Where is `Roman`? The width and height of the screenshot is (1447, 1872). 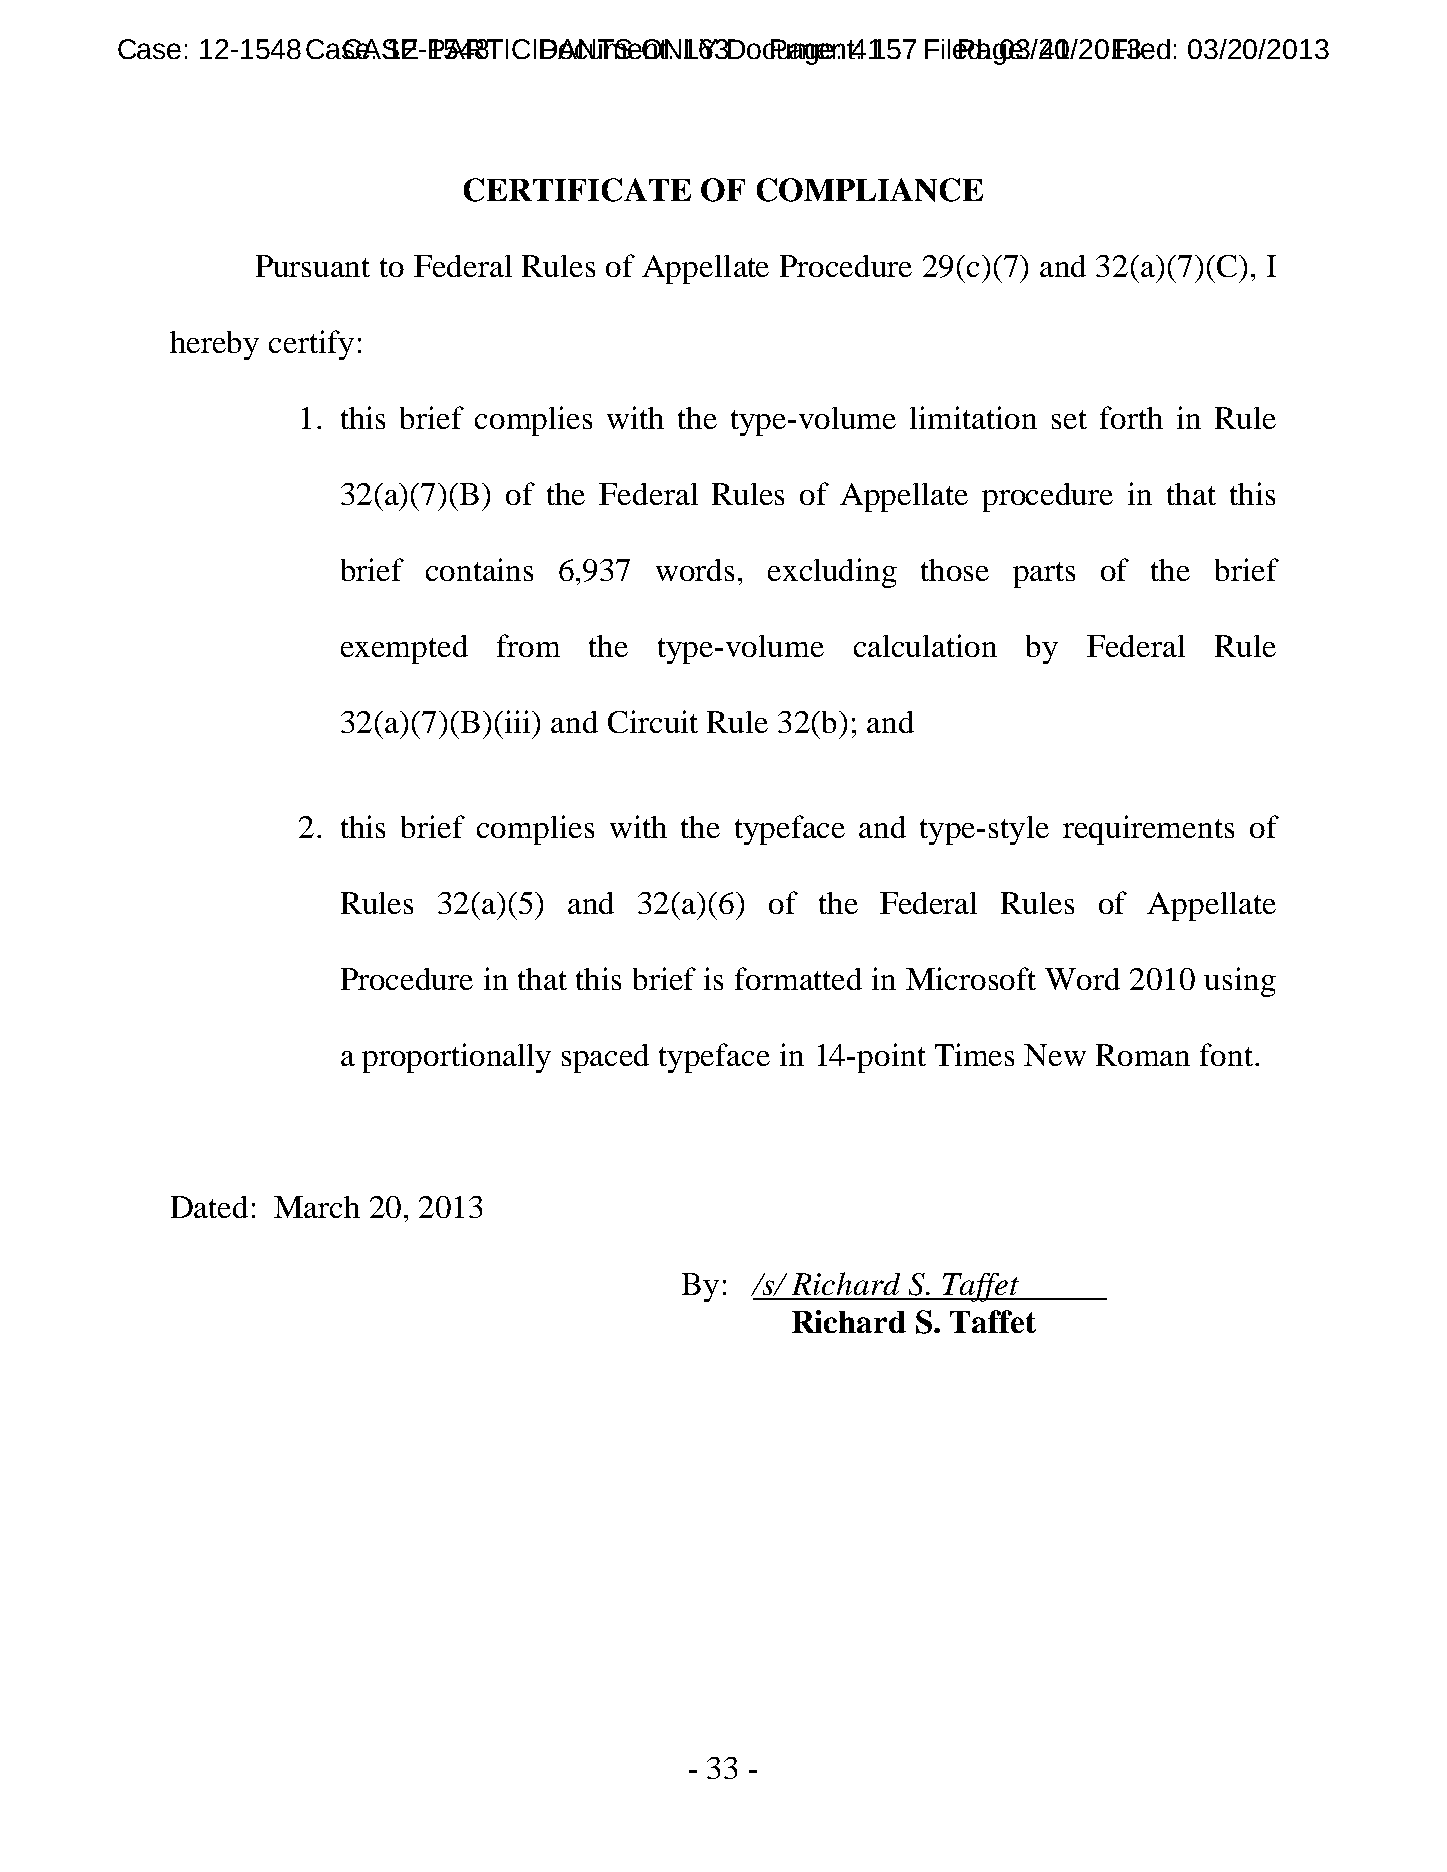 Roman is located at coordinates (1143, 1055).
